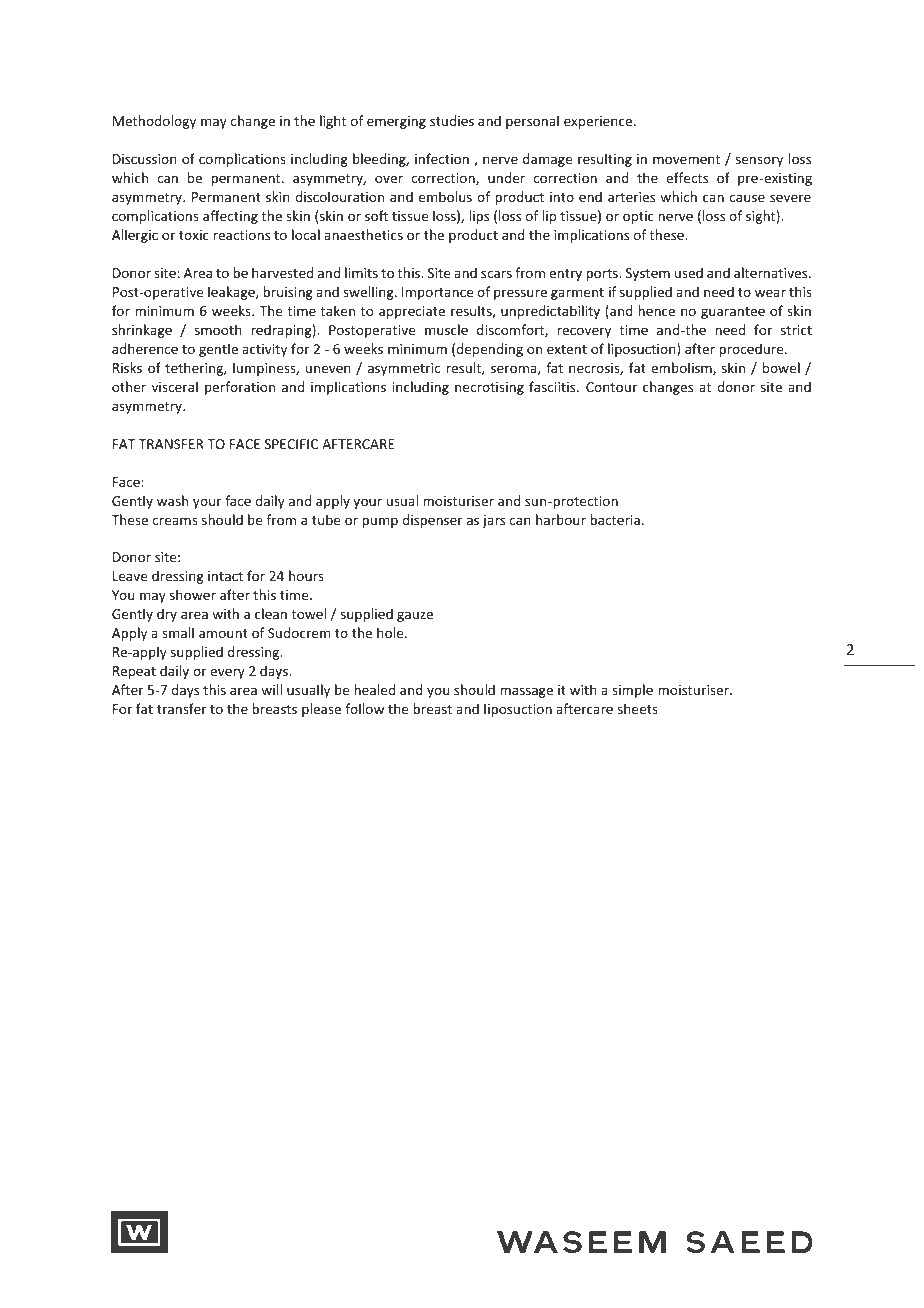 The width and height of the page is (924, 1308). What do you see at coordinates (240, 388) in the page?
I see `perforation` at bounding box center [240, 388].
